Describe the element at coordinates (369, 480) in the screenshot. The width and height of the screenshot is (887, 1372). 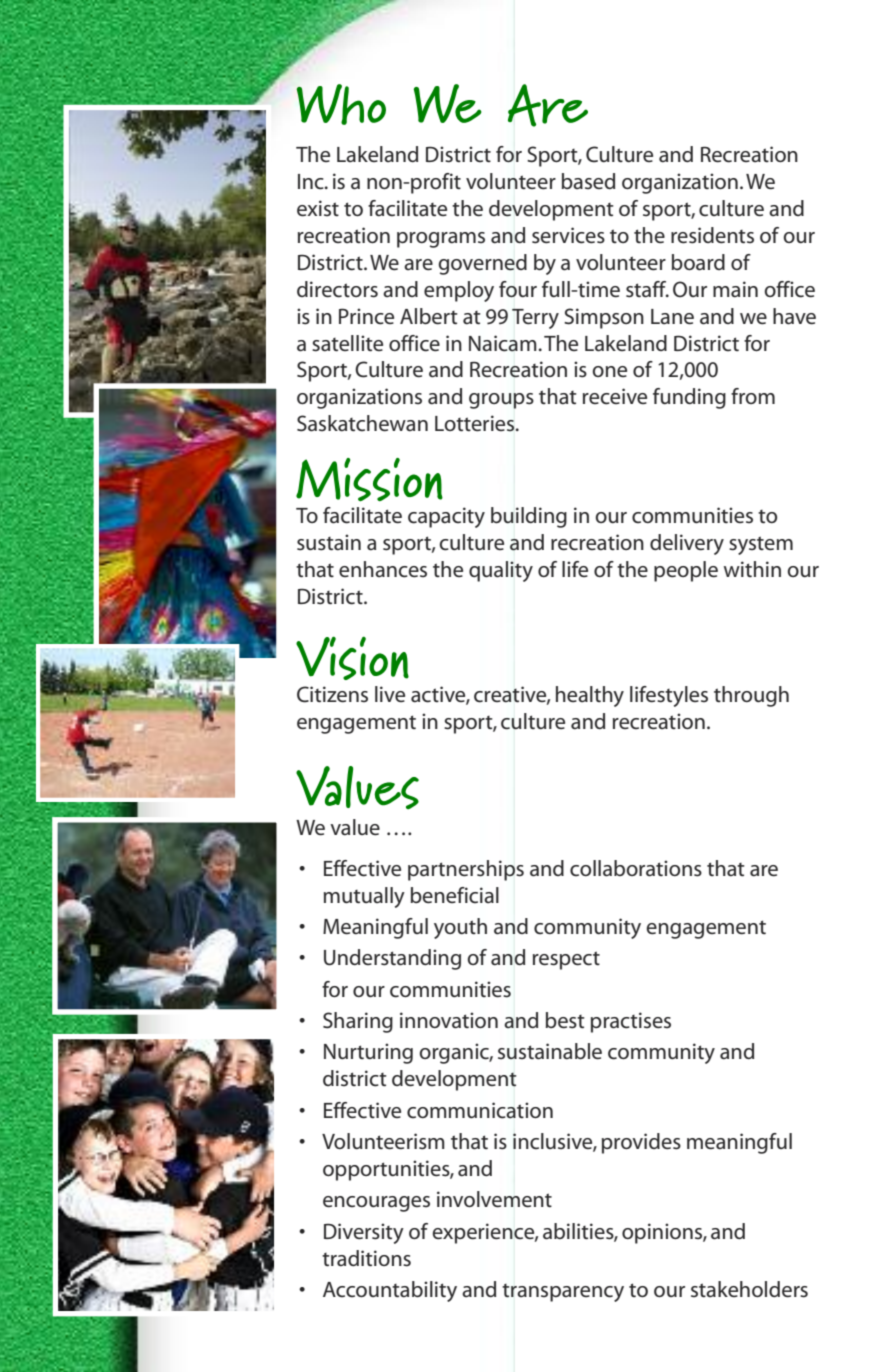
I see `Mission` at that location.
